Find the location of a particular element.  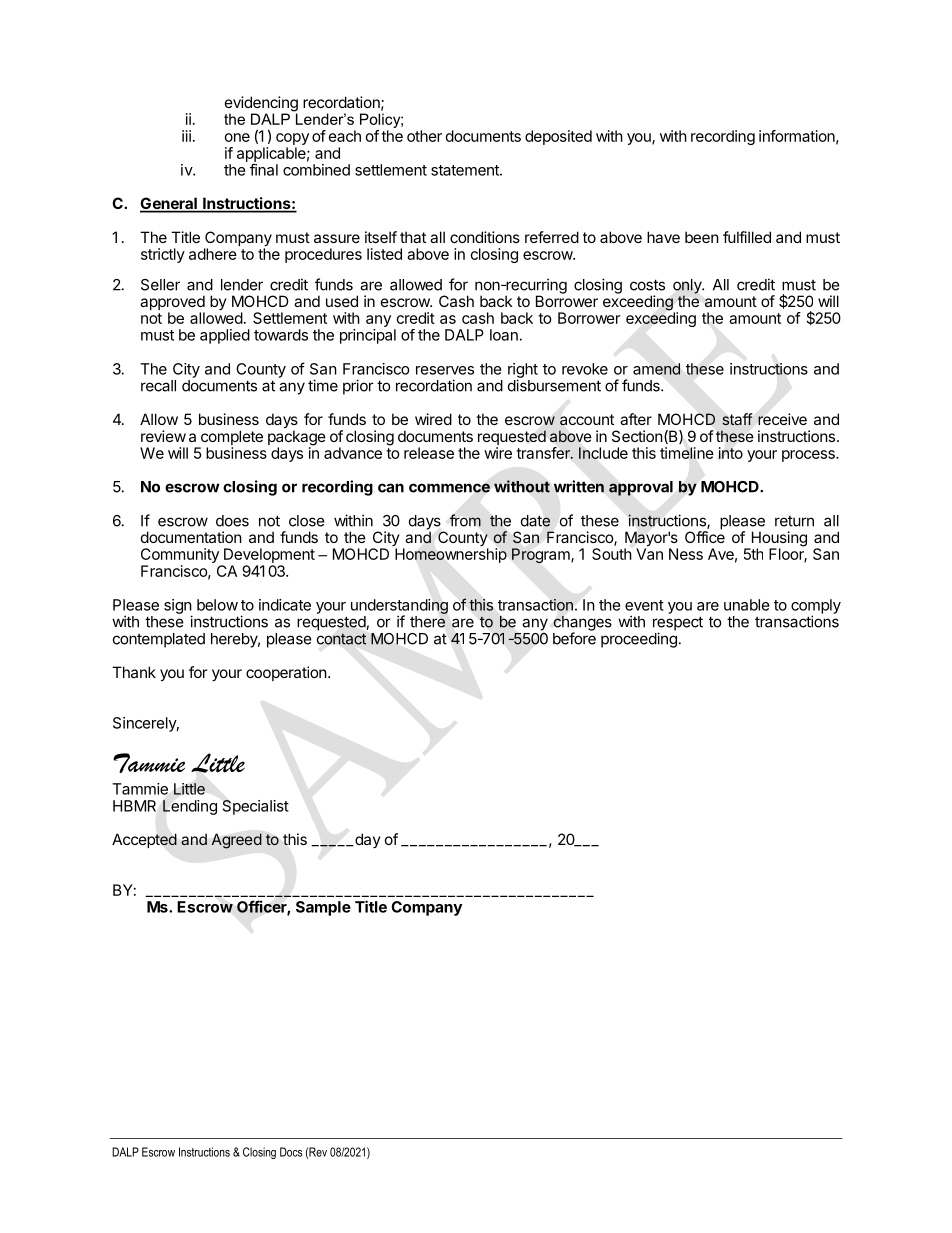

proceeding is located at coordinates (639, 640).
